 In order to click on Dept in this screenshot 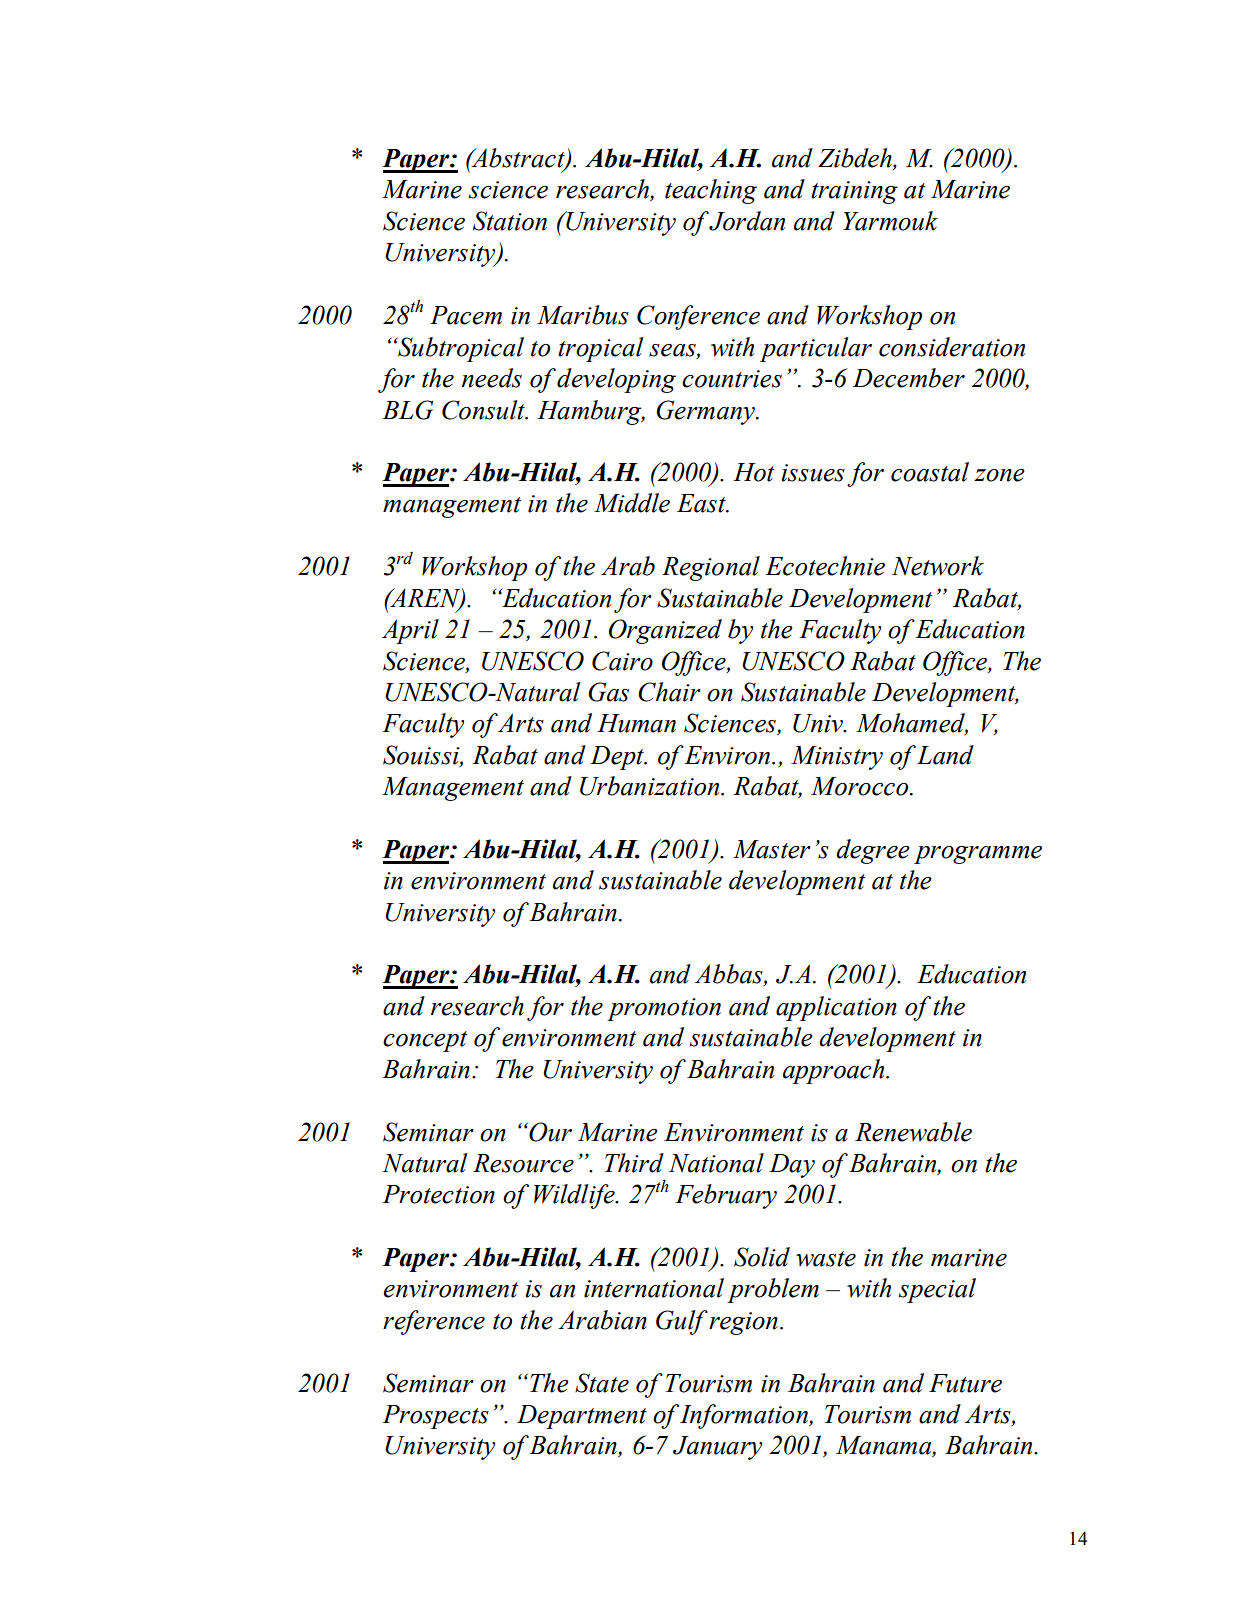, I will do `click(618, 758)`.
